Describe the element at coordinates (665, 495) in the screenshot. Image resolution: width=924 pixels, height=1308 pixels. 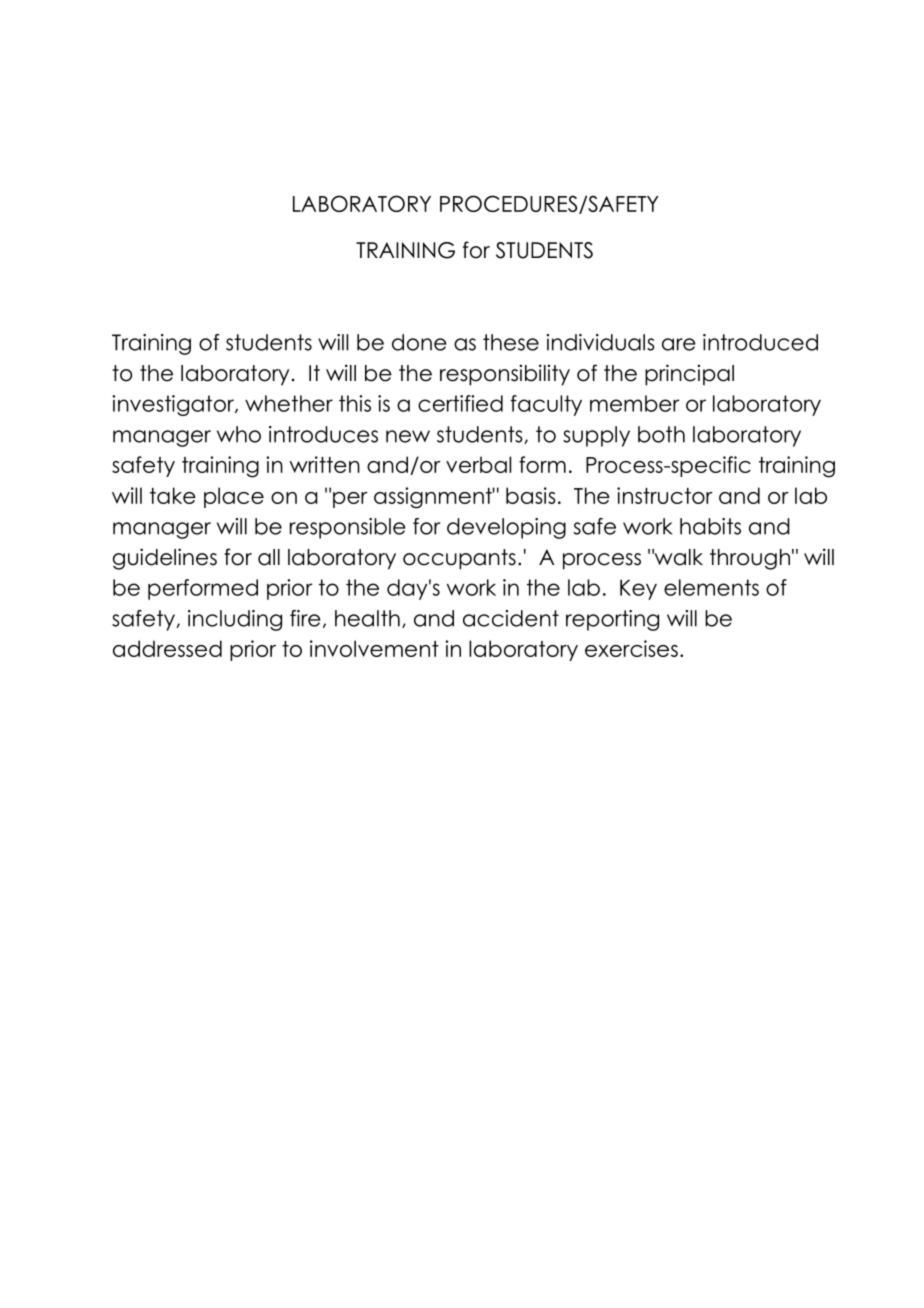
I see `instructor` at that location.
